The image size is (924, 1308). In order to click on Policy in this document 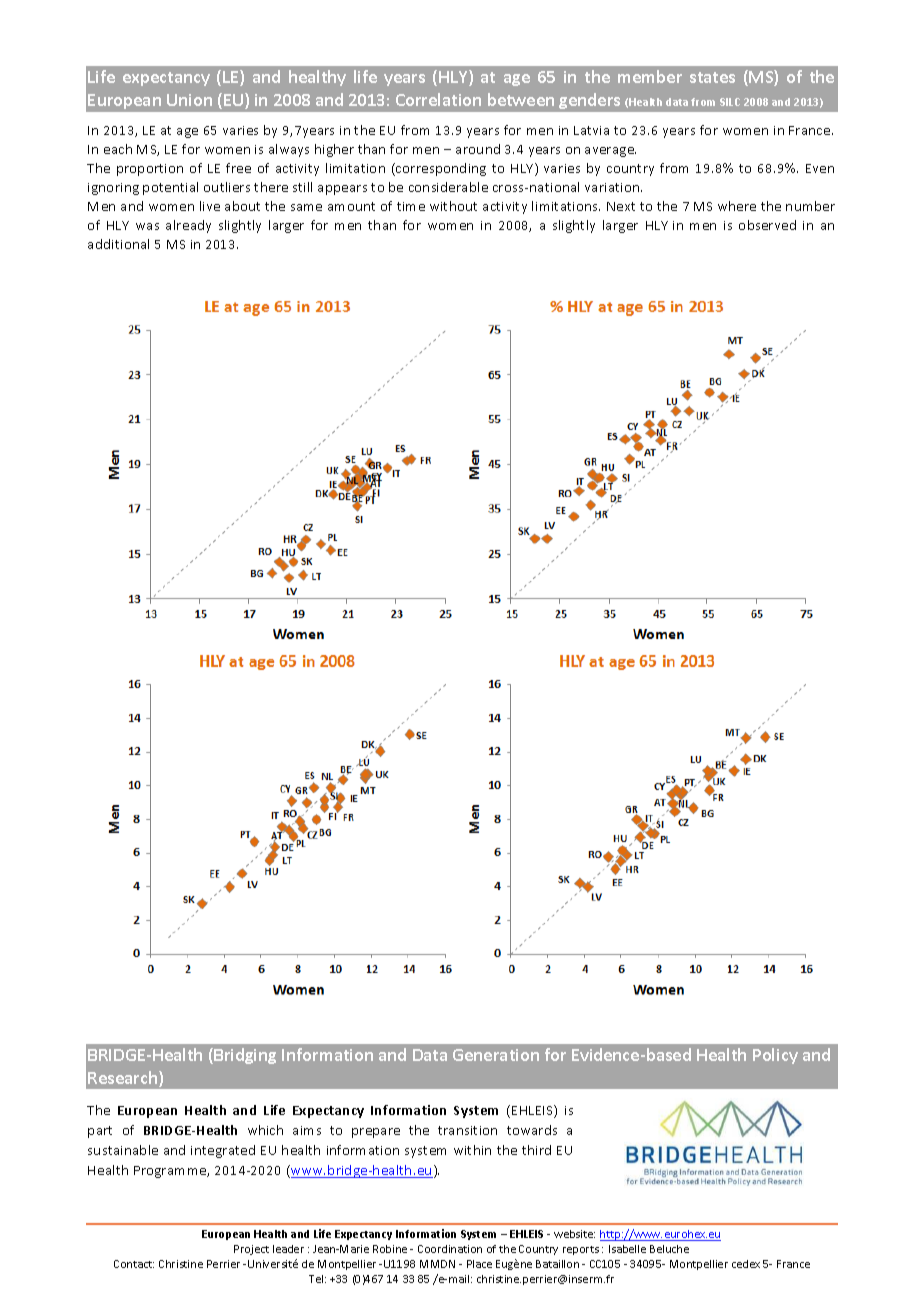, I will do `click(775, 1056)`.
